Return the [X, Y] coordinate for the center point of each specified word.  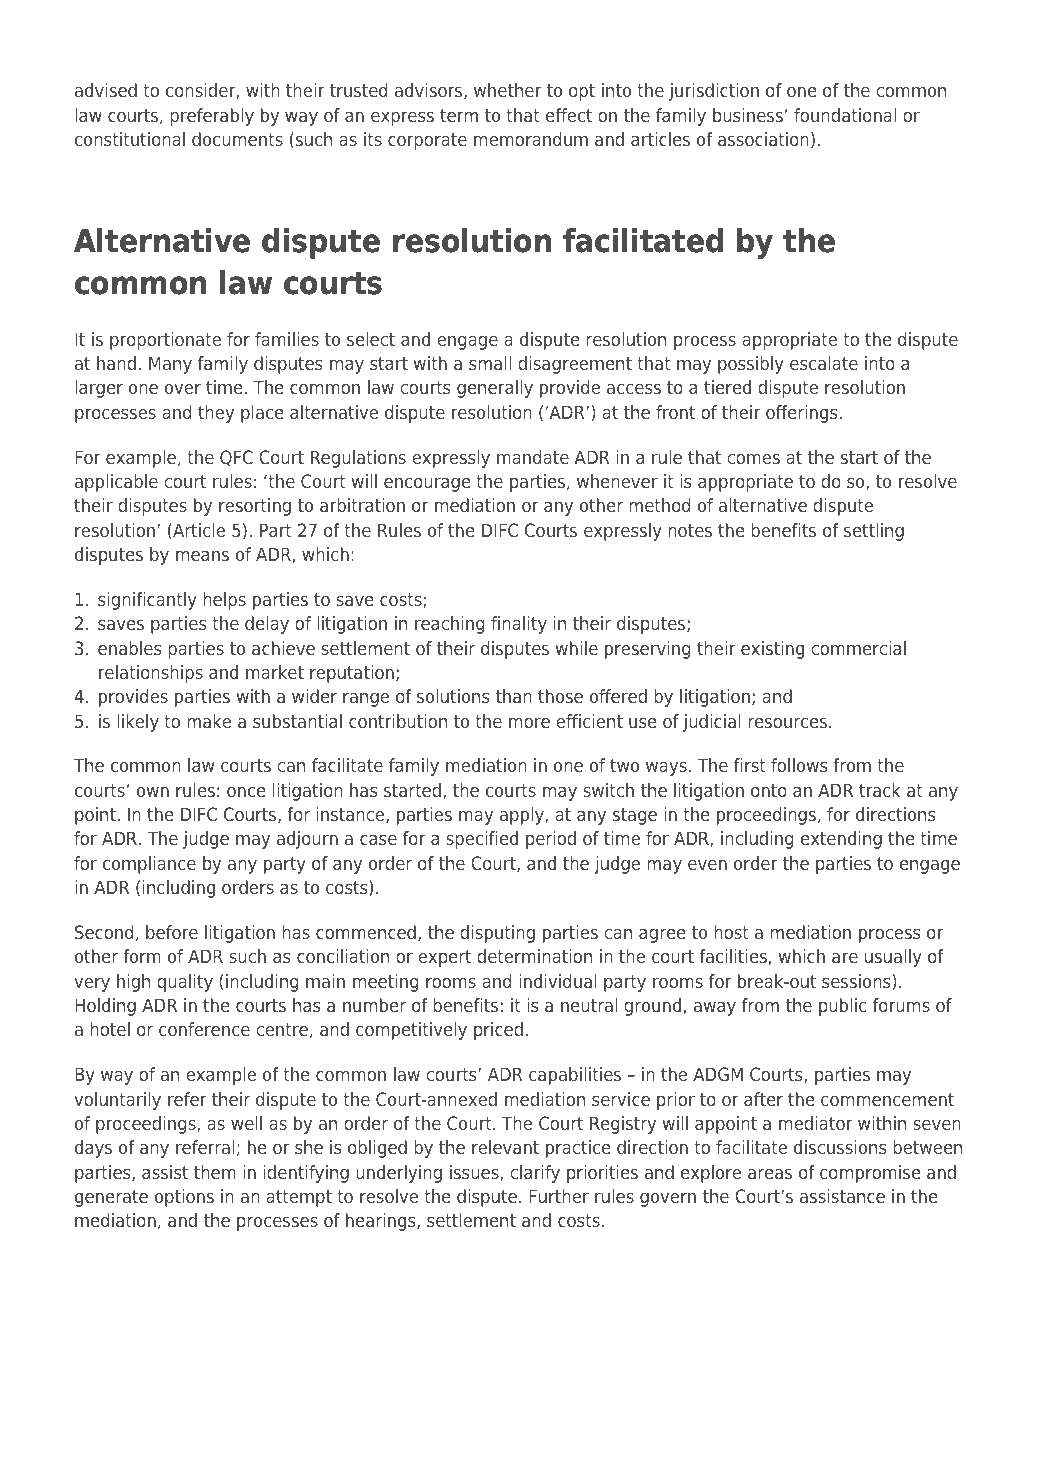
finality [519, 625]
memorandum [531, 139]
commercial [858, 648]
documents [237, 139]
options [184, 1198]
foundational [845, 115]
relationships [151, 674]
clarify [535, 1174]
